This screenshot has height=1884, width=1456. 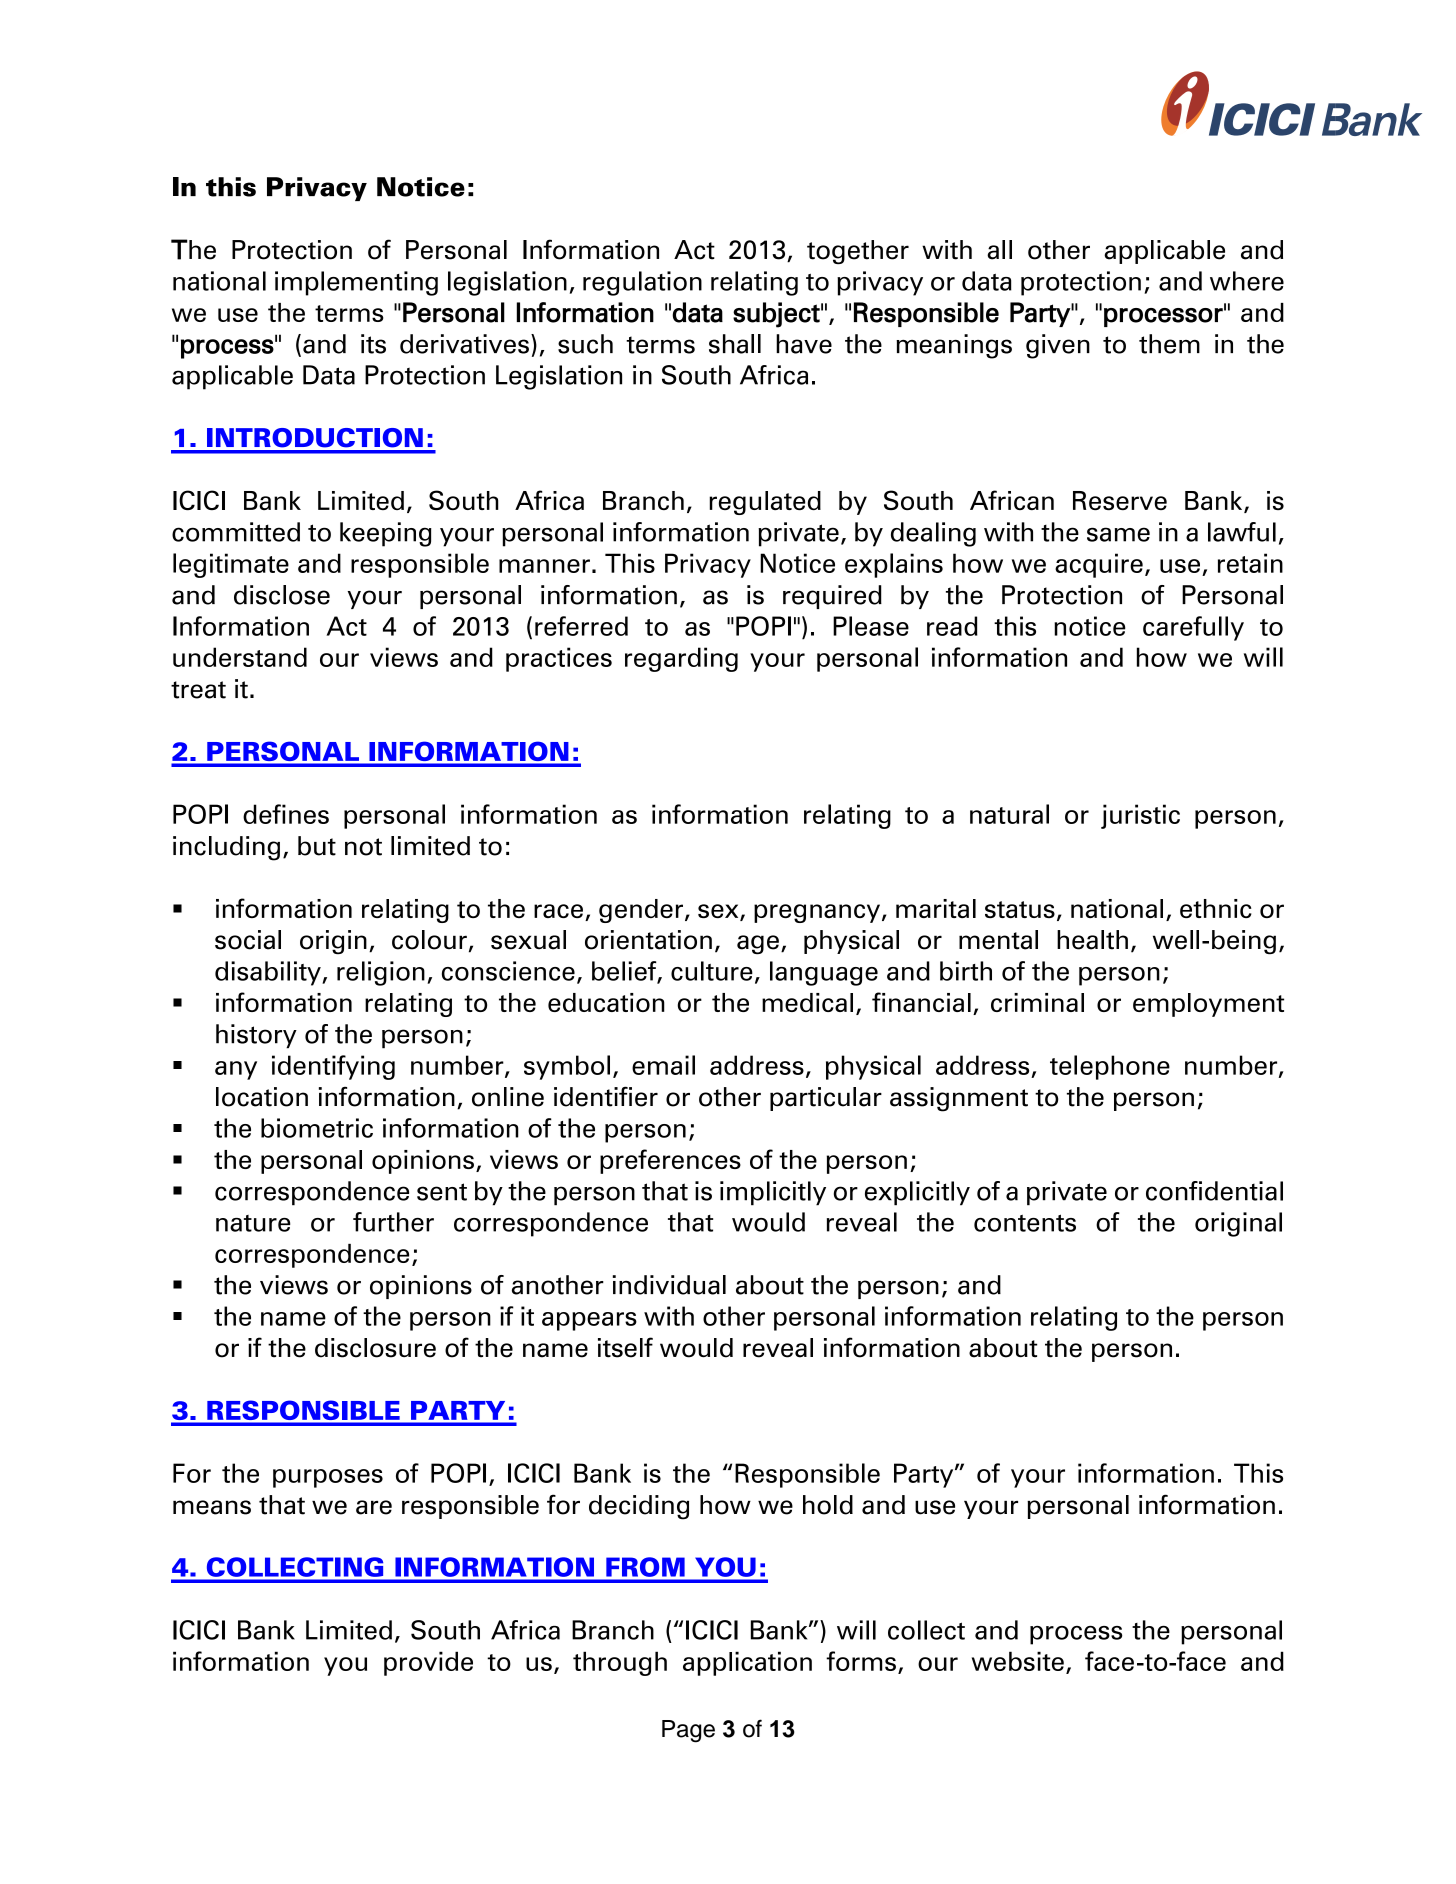 I want to click on health, so click(x=1092, y=940).
